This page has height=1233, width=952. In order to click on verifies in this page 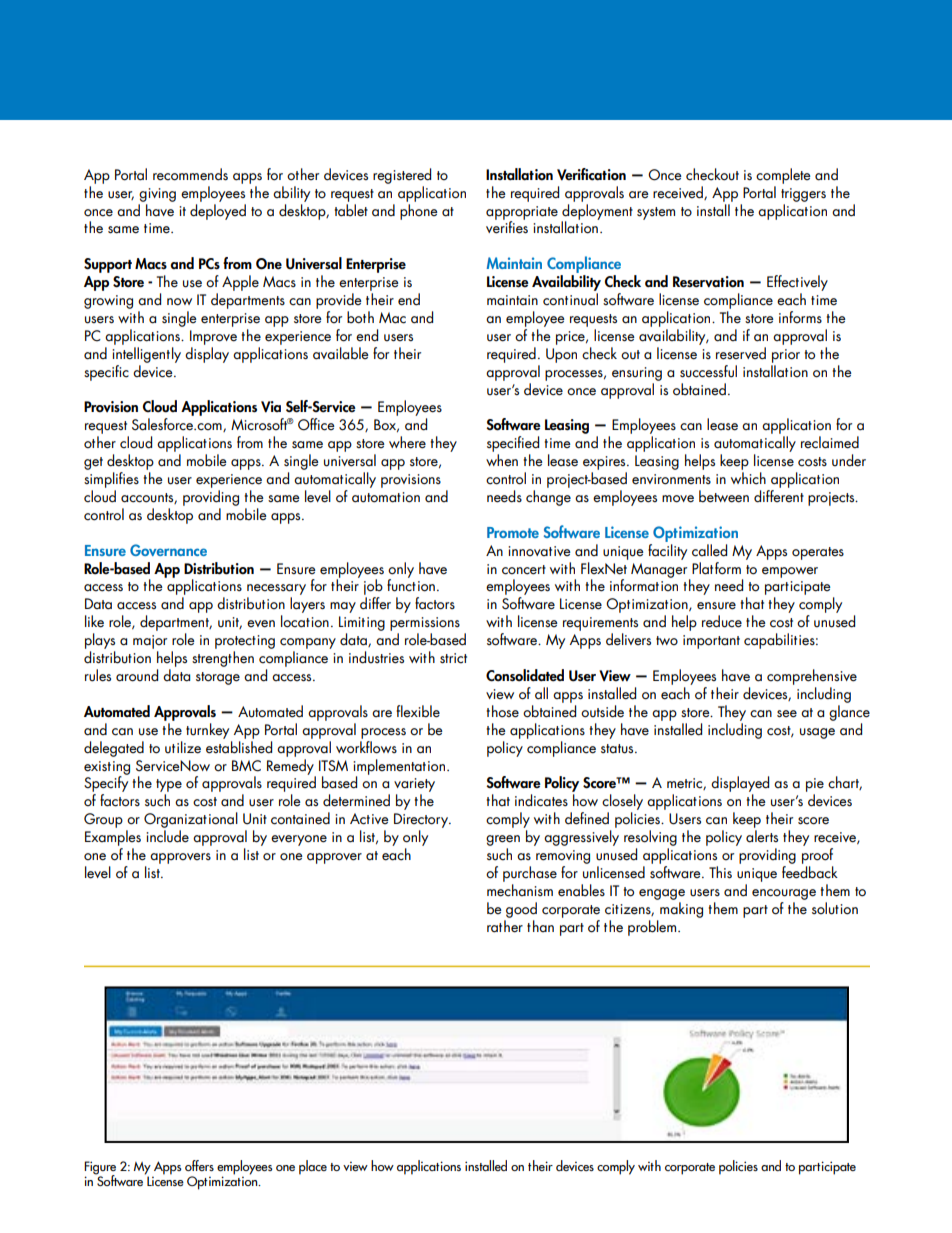, I will do `click(507, 226)`.
